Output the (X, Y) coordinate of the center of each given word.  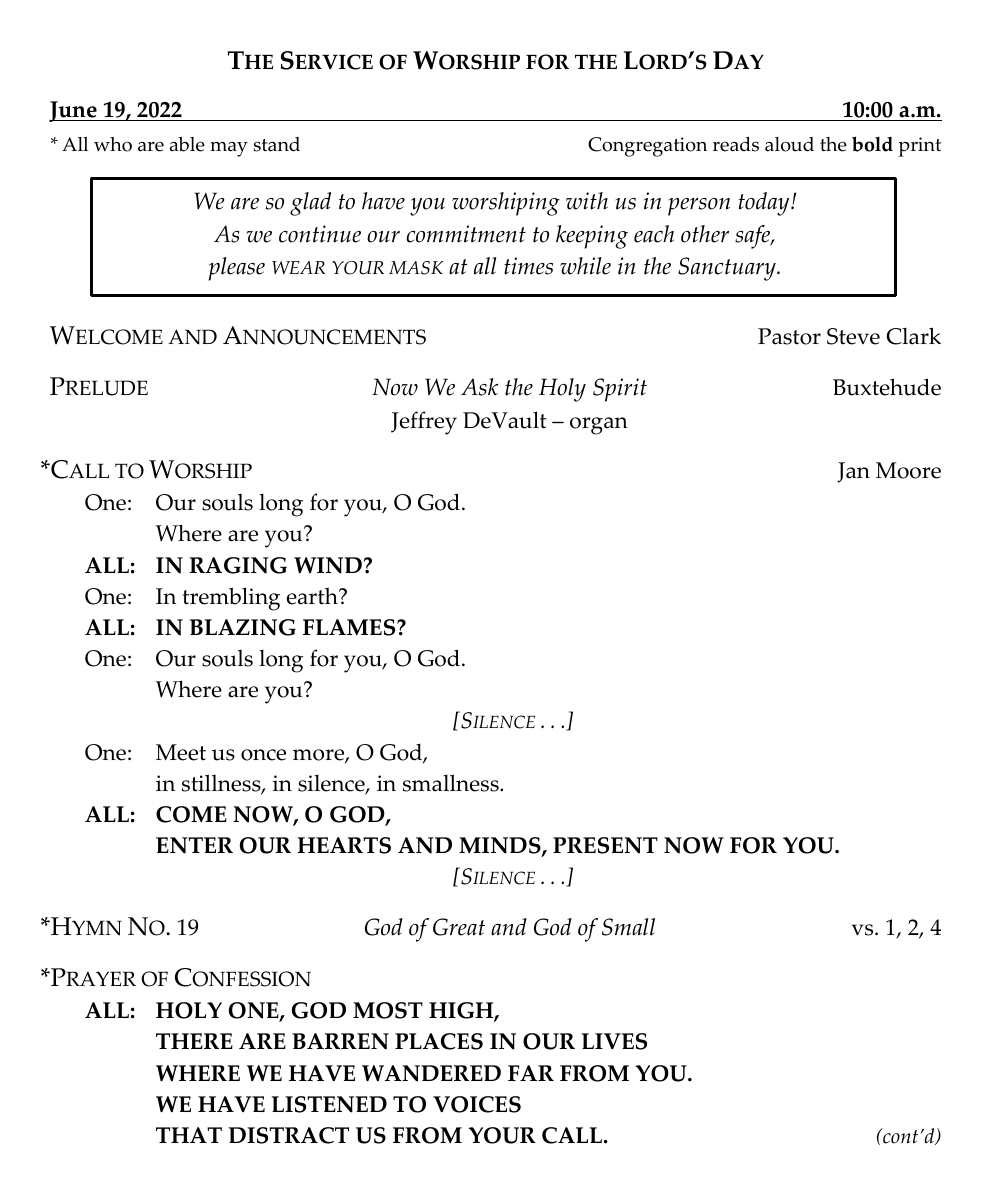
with (587, 201)
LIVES (614, 1041)
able (187, 144)
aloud (789, 144)
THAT (189, 1135)
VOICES (477, 1104)
